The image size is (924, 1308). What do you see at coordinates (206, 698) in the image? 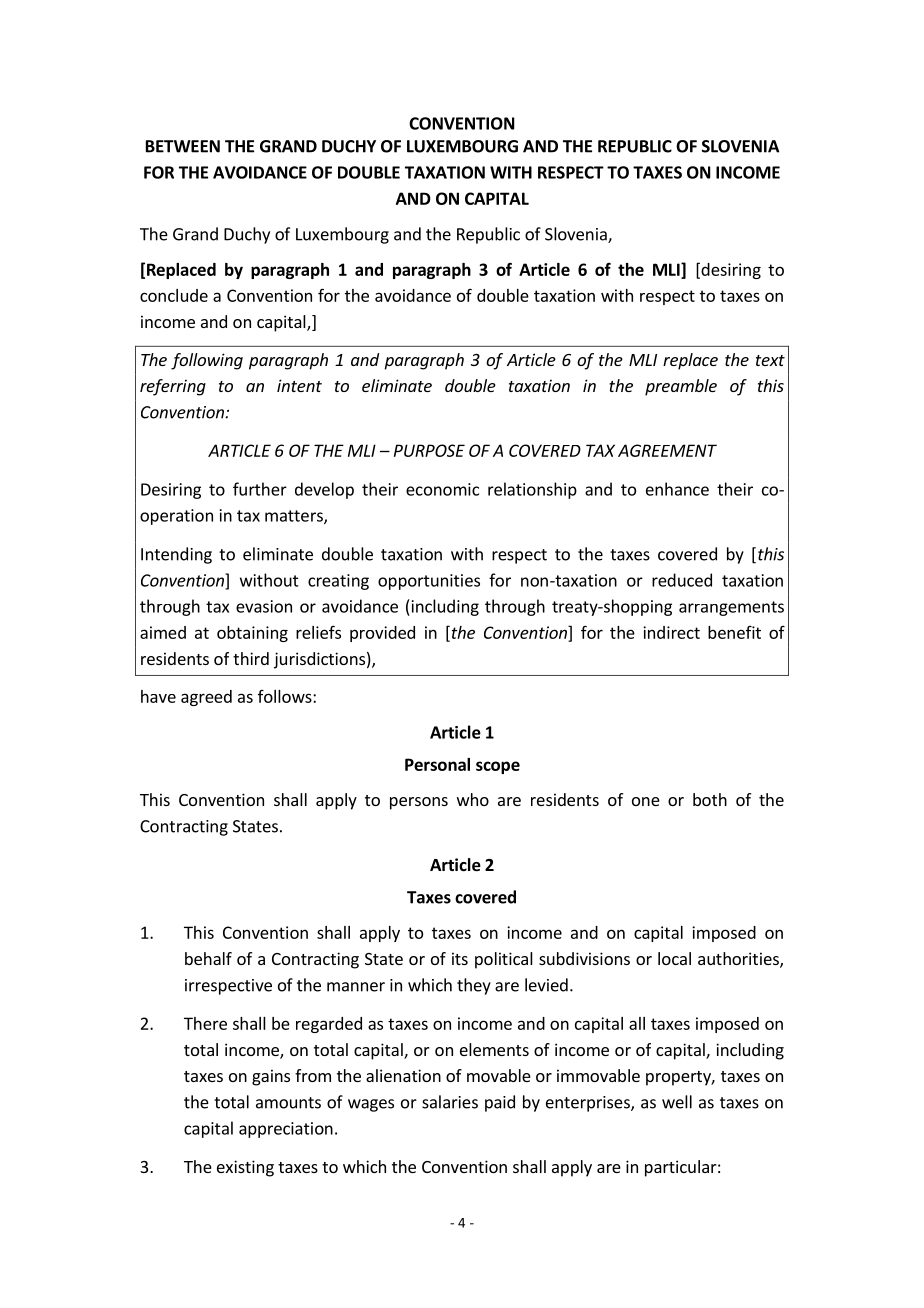
I see `agreed` at bounding box center [206, 698].
